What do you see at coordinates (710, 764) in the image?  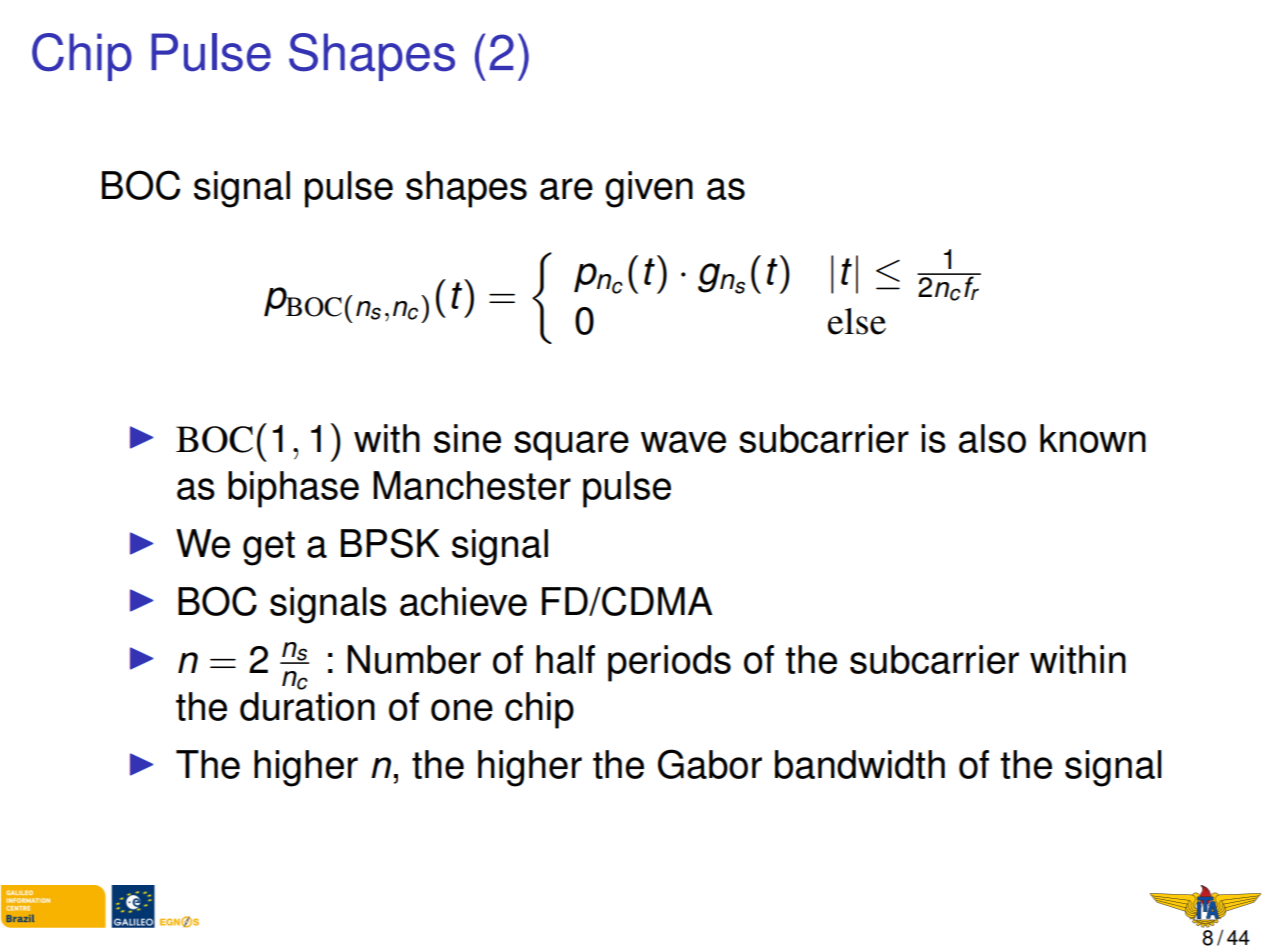 I see `Gabor` at bounding box center [710, 764].
